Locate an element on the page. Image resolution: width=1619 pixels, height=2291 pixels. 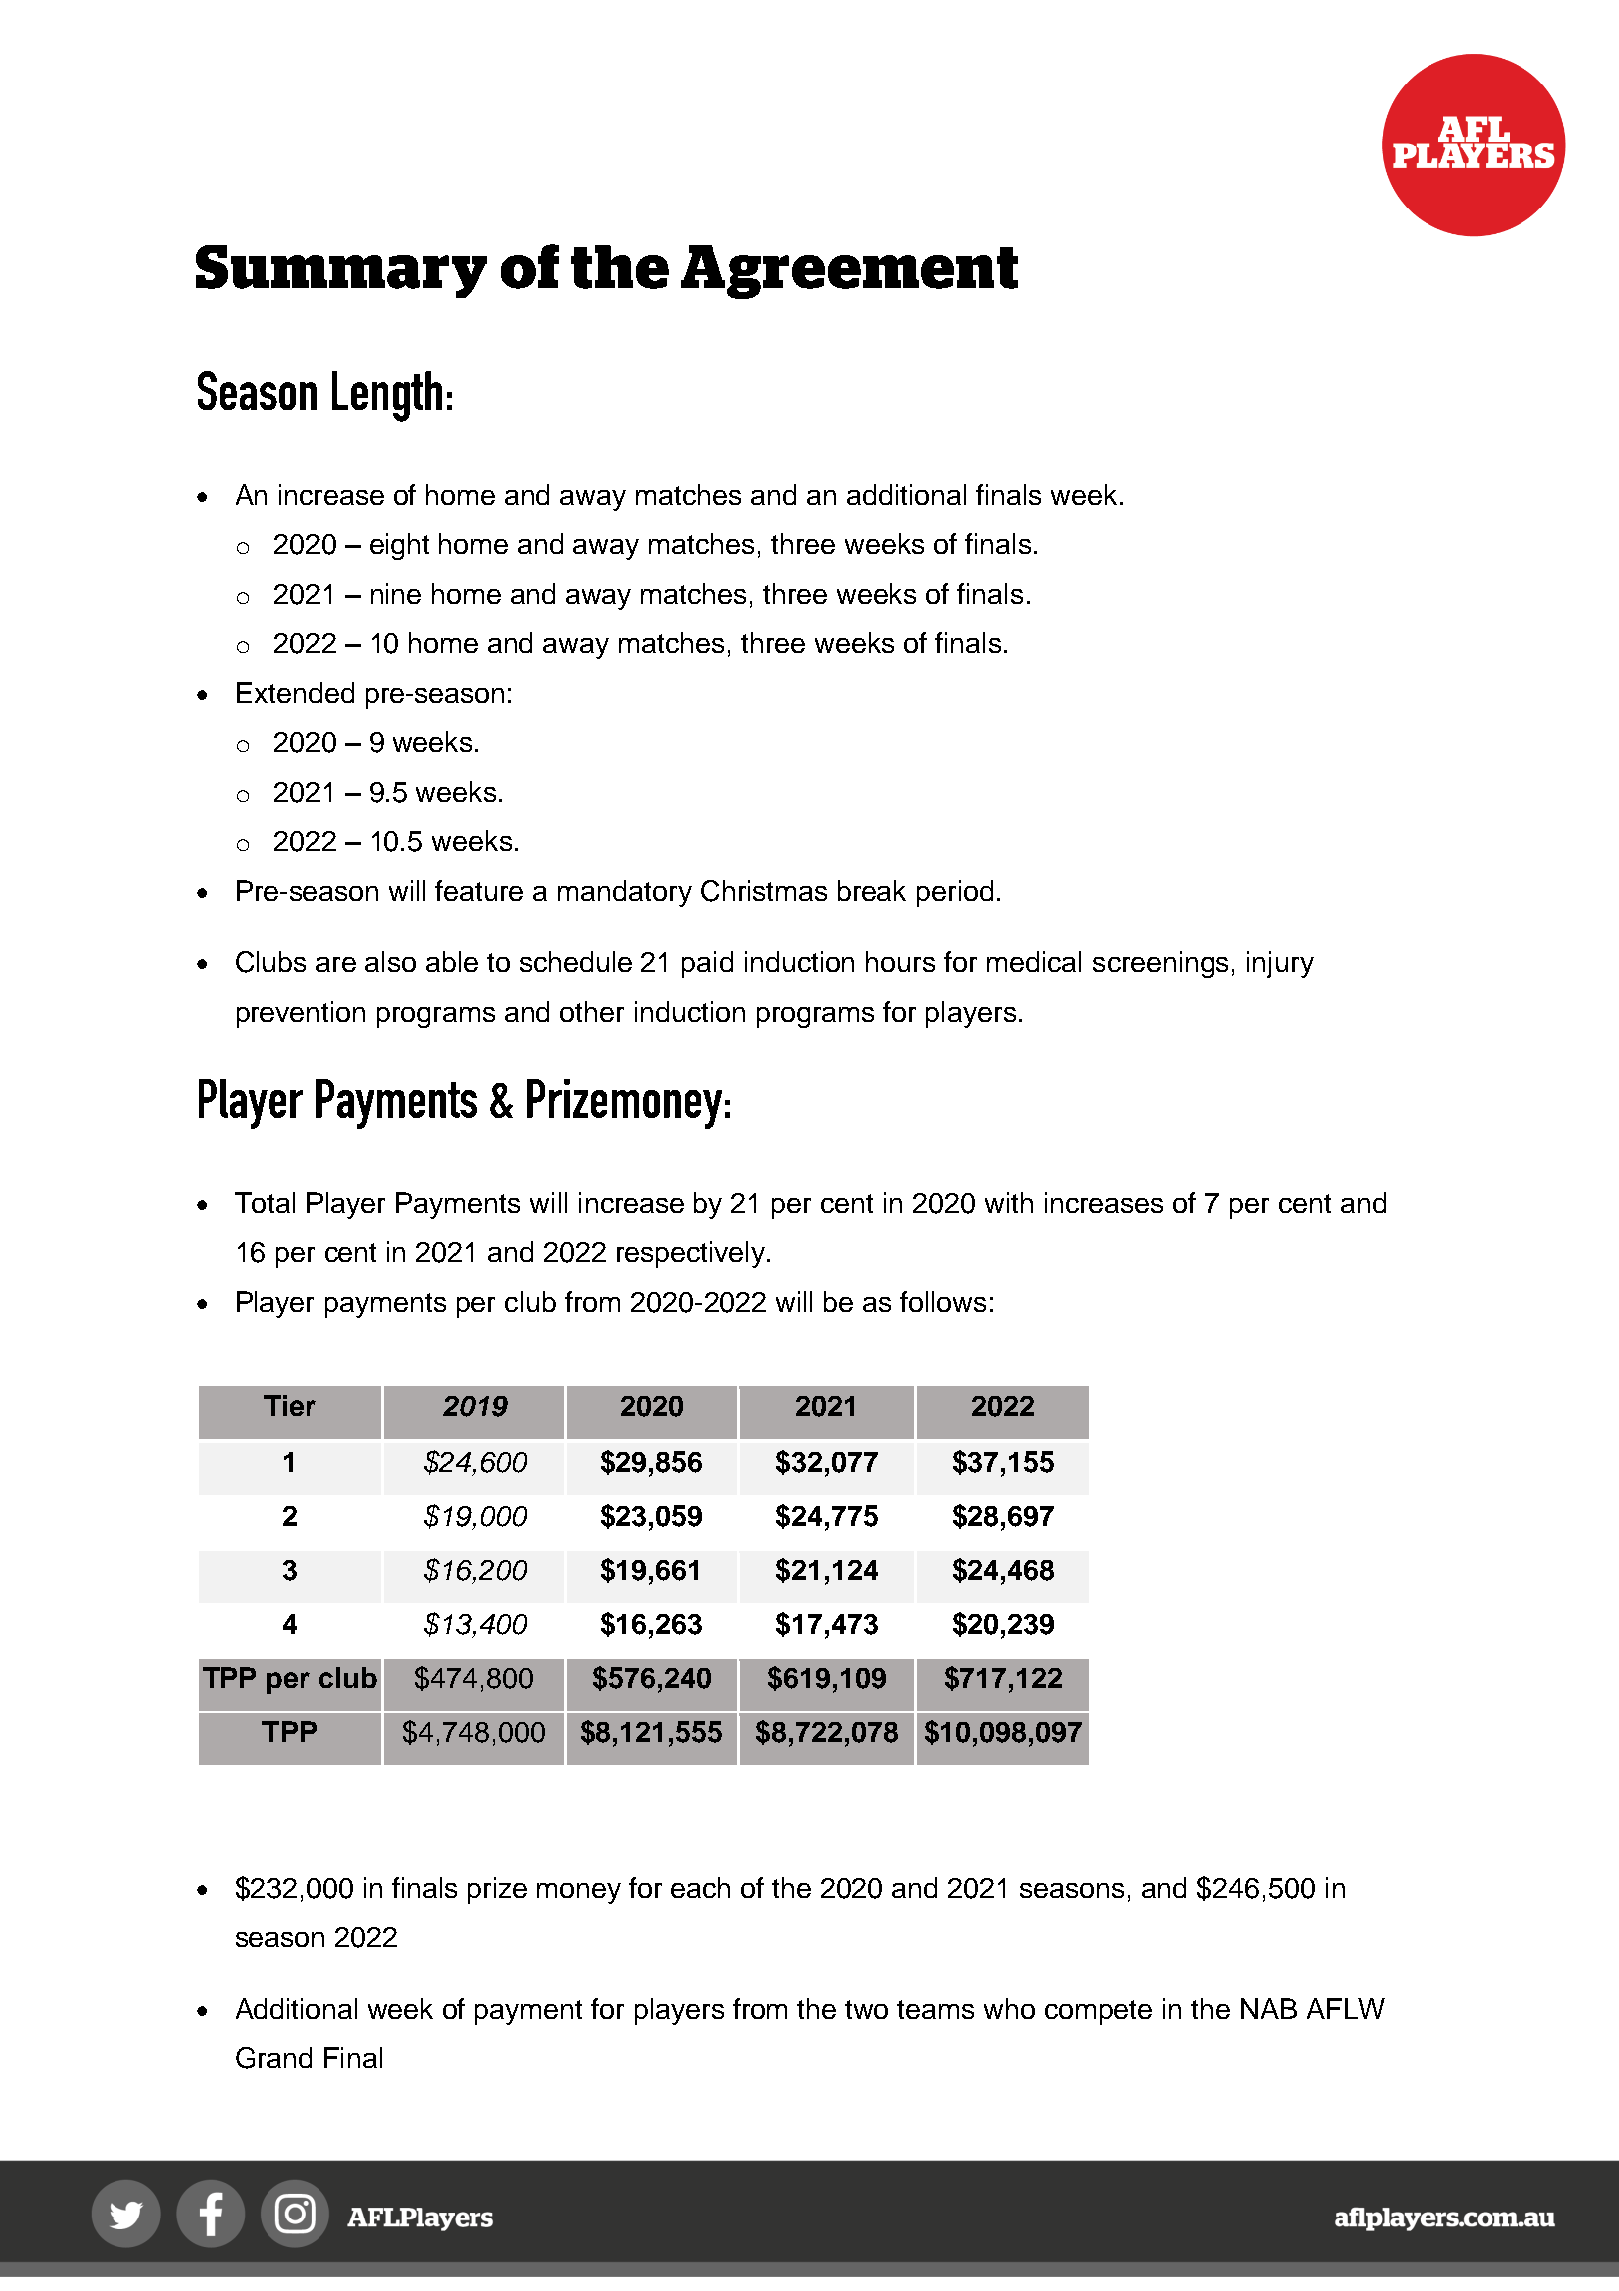
prevention is located at coordinates (301, 1014).
